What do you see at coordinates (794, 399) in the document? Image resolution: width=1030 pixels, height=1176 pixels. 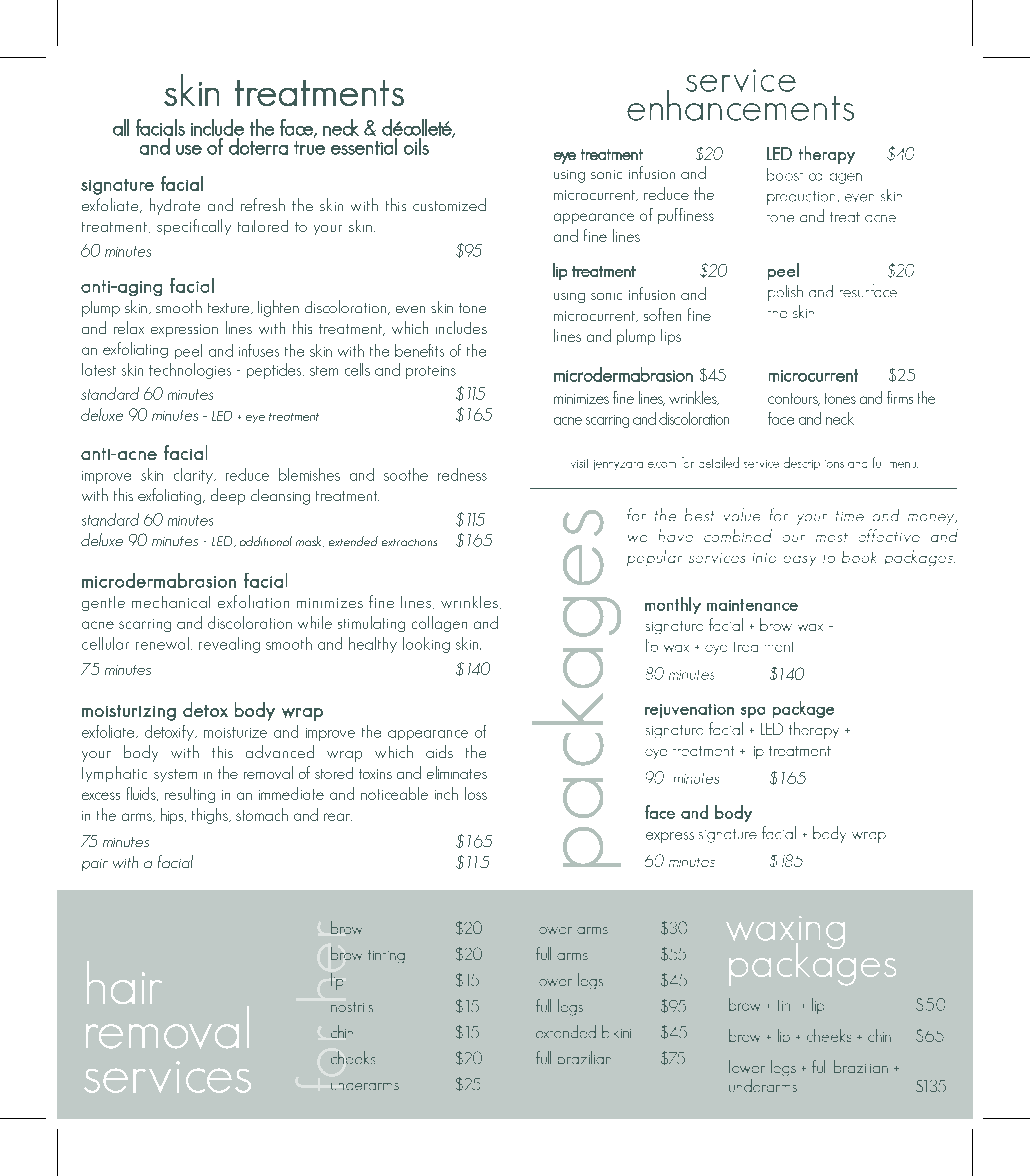 I see `contours` at bounding box center [794, 399].
